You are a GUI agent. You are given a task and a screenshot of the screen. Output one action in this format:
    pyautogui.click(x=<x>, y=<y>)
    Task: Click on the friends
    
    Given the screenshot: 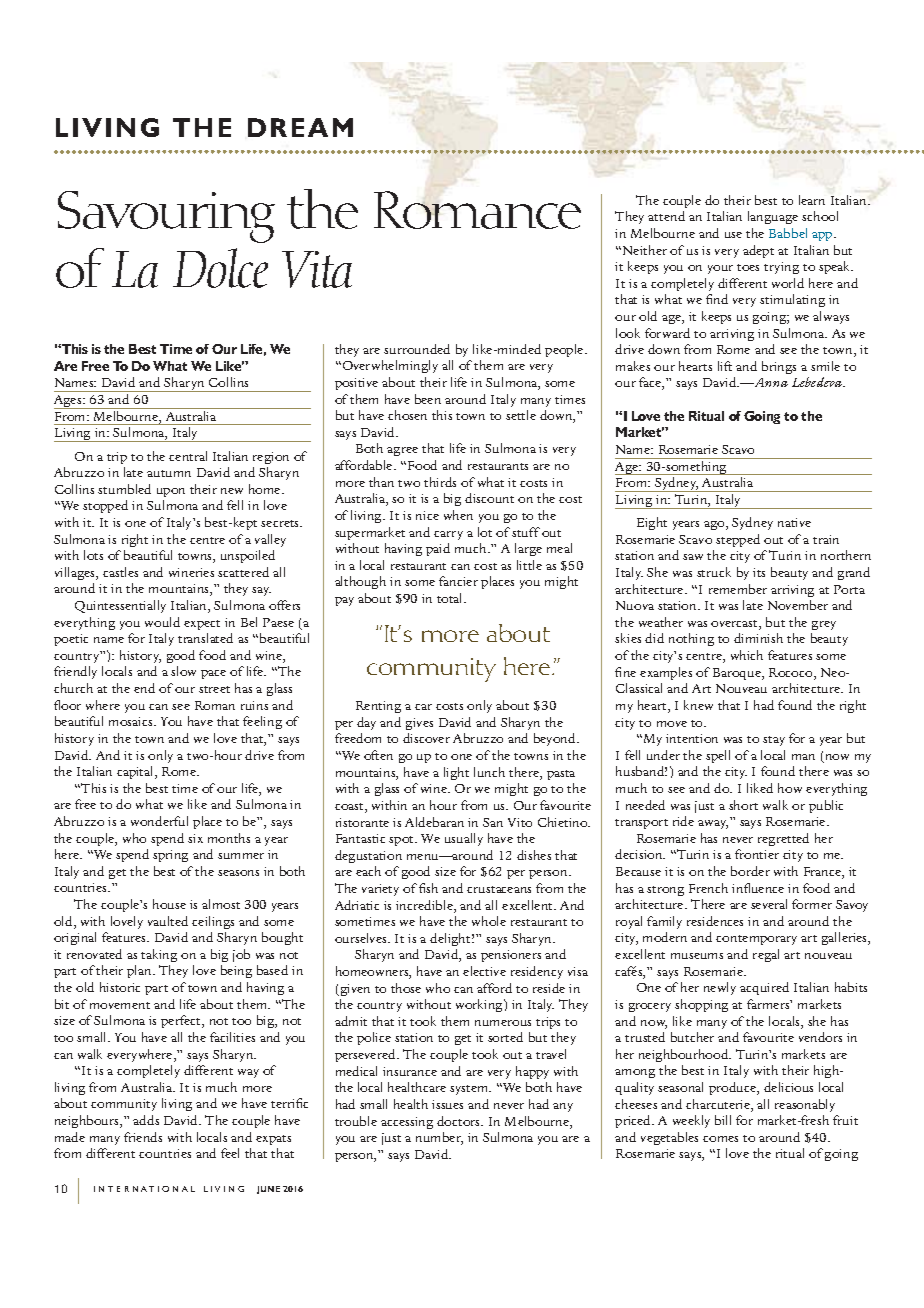 What is the action you would take?
    pyautogui.click(x=143, y=1137)
